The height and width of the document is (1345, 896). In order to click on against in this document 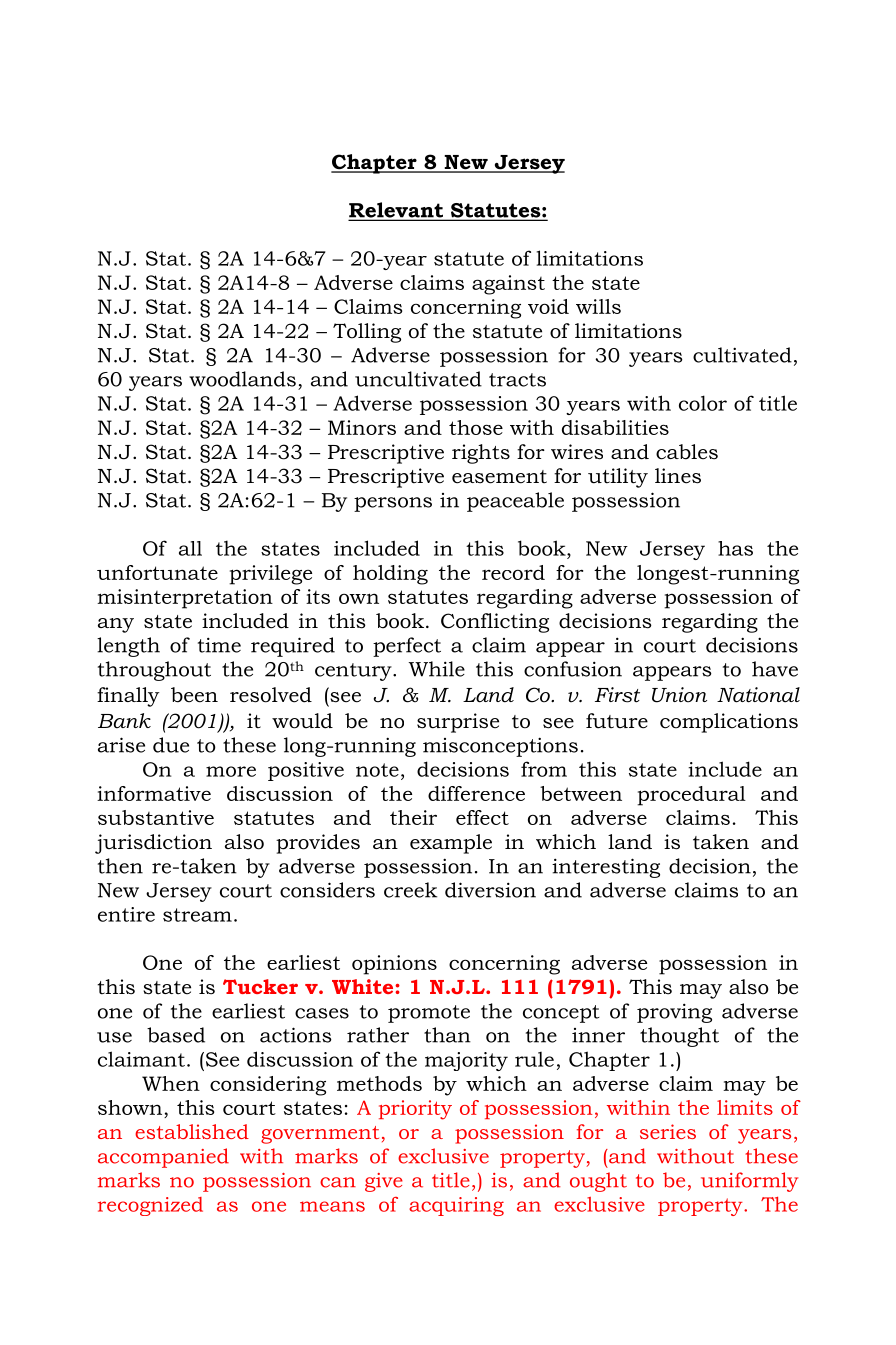, I will do `click(508, 285)`.
